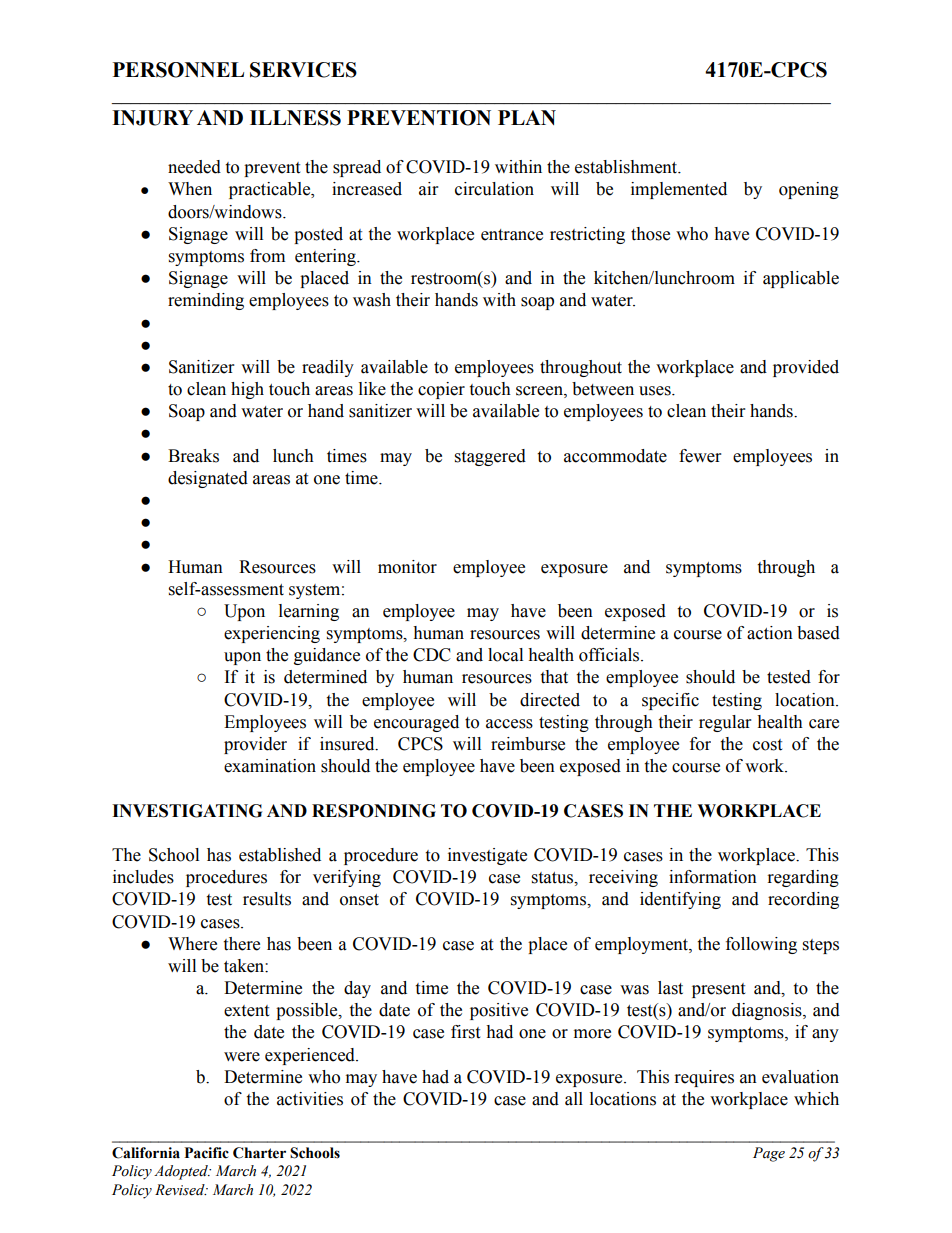 The height and width of the screenshot is (1233, 952). Describe the element at coordinates (487, 856) in the screenshot. I see `investigate` at that location.
